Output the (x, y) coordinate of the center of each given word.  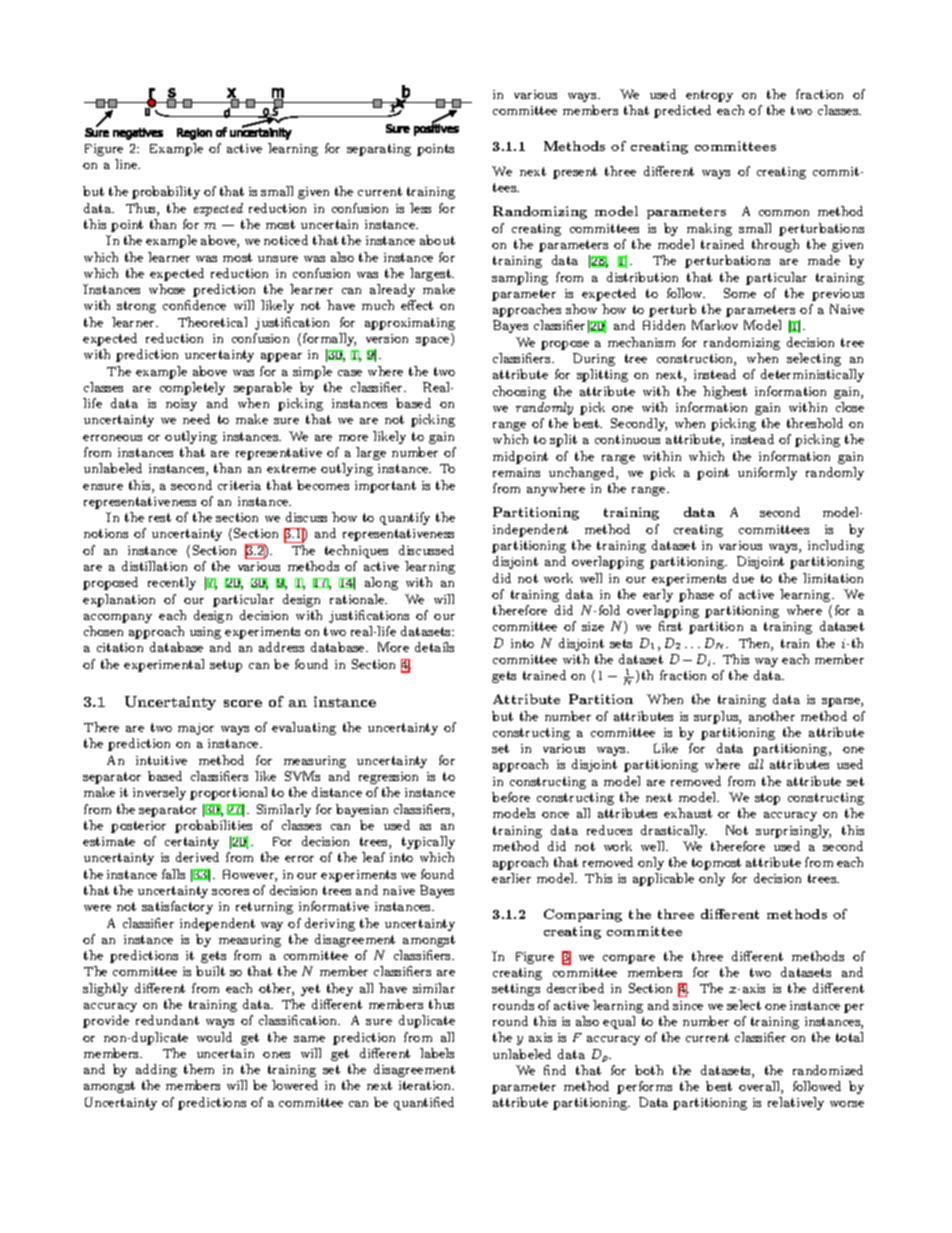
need (196, 419)
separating (379, 150)
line (127, 164)
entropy (709, 96)
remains (516, 472)
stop (767, 799)
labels (437, 1053)
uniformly (767, 473)
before (511, 797)
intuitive (161, 760)
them (199, 1069)
